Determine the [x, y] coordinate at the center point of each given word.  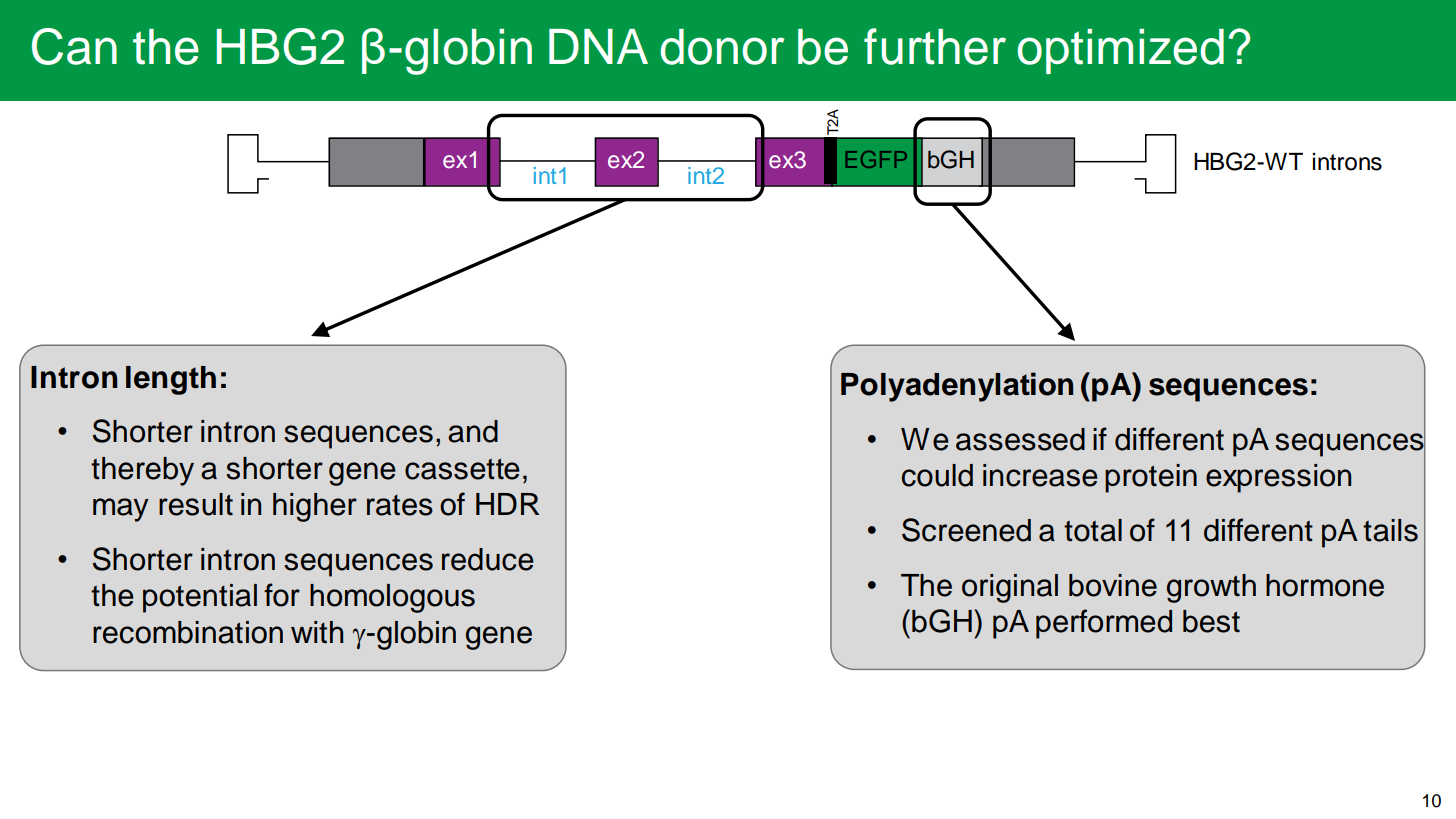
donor [722, 47]
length [171, 380]
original [1010, 588]
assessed [1020, 439]
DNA [598, 46]
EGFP [876, 159]
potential [200, 598]
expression [1278, 478]
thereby [142, 471]
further [935, 46]
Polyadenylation [957, 387]
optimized [1120, 51]
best [1211, 621]
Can [74, 46]
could [937, 475]
